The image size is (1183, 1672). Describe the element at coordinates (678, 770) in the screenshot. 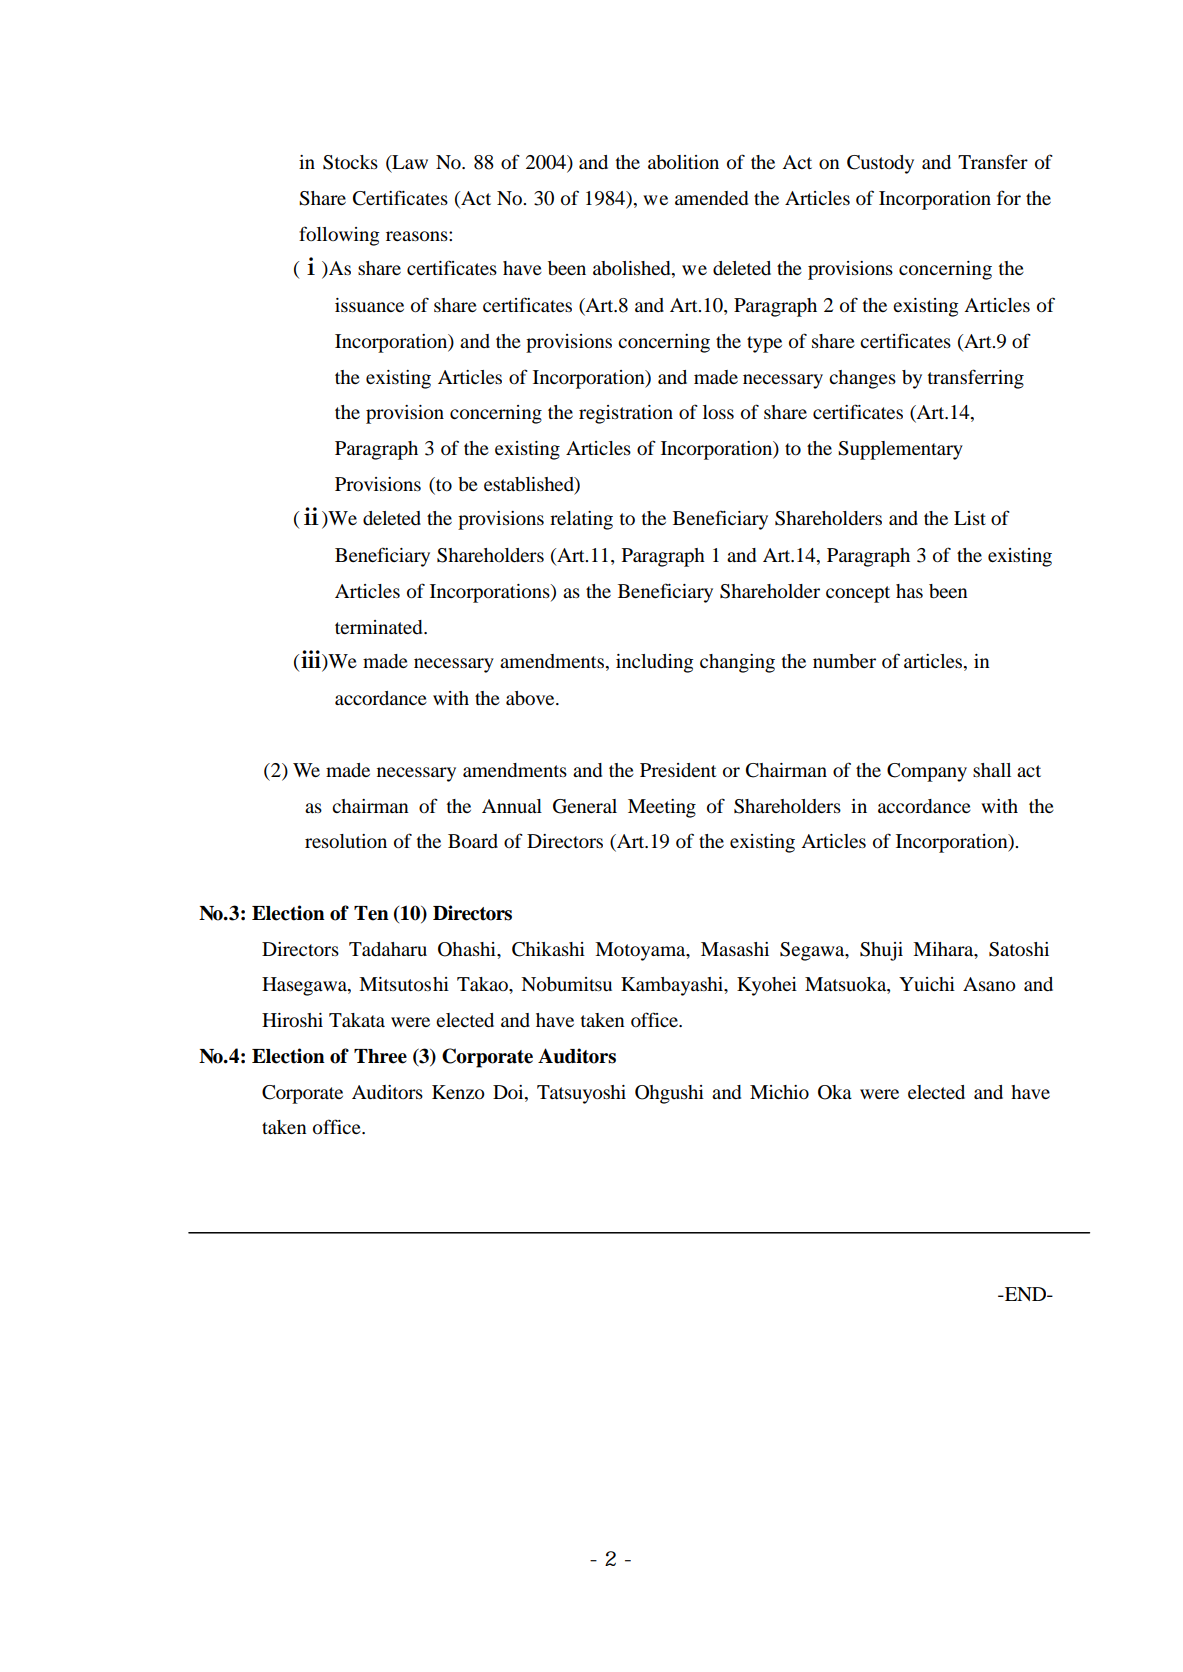

I see `President` at that location.
